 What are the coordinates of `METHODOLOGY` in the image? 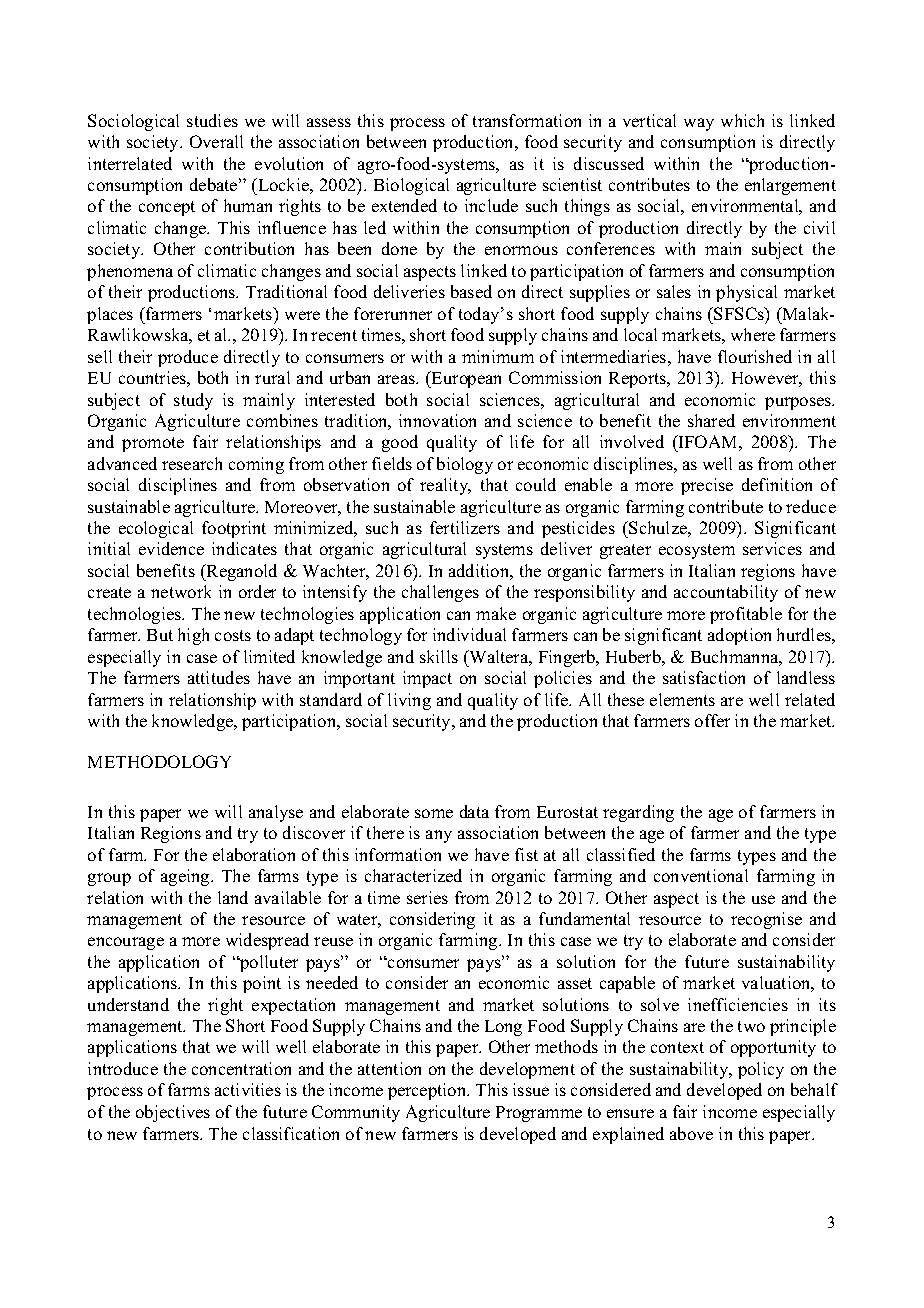 It's located at (159, 761).
